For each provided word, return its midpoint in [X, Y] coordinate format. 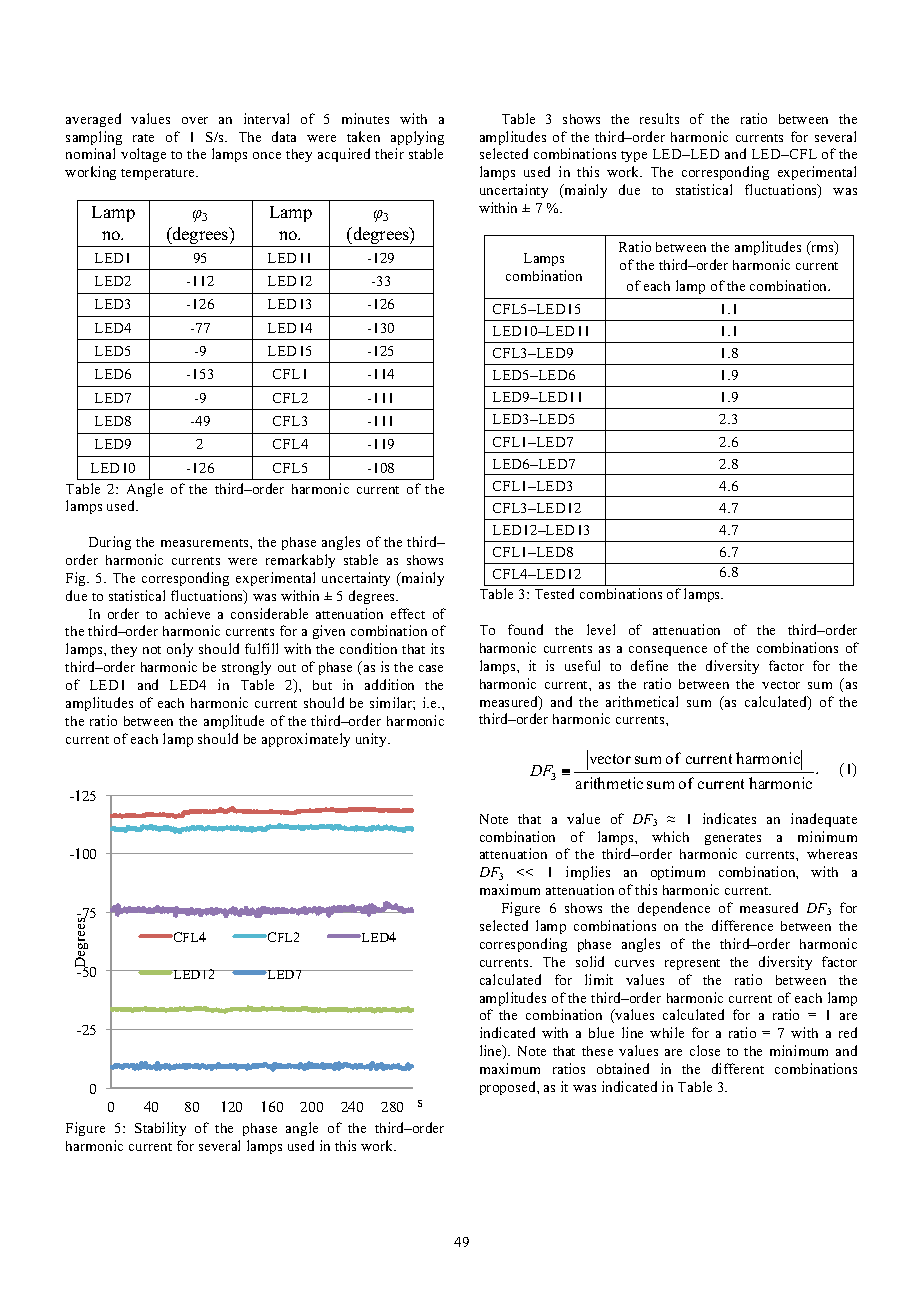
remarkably [300, 561]
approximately [306, 740]
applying [417, 138]
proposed [509, 1088]
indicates [729, 818]
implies [588, 873]
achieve [187, 613]
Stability [160, 1129]
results [659, 118]
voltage [143, 155]
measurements [206, 543]
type [634, 156]
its [437, 648]
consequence [668, 651]
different [738, 1068]
